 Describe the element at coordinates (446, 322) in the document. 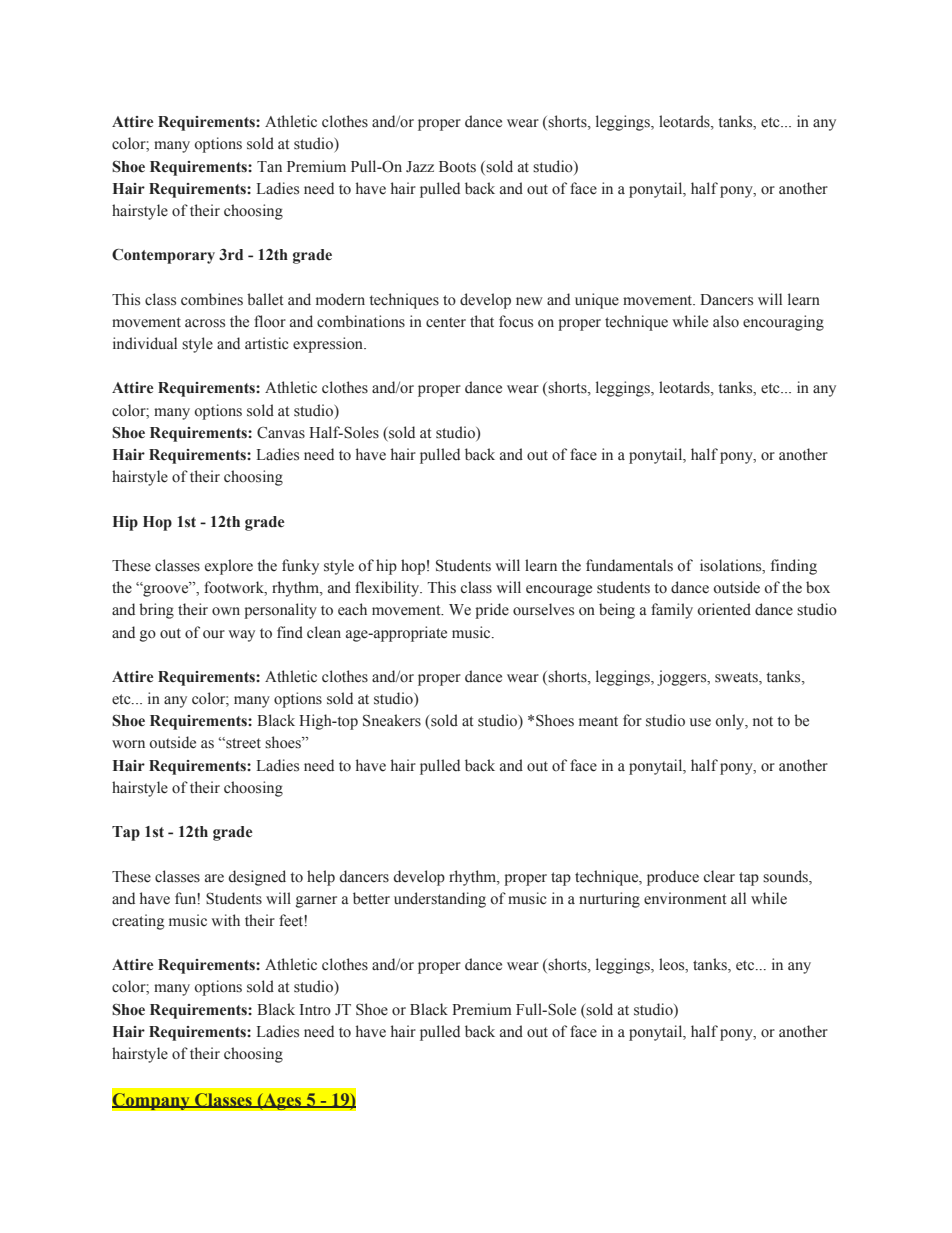

I see `center` at that location.
